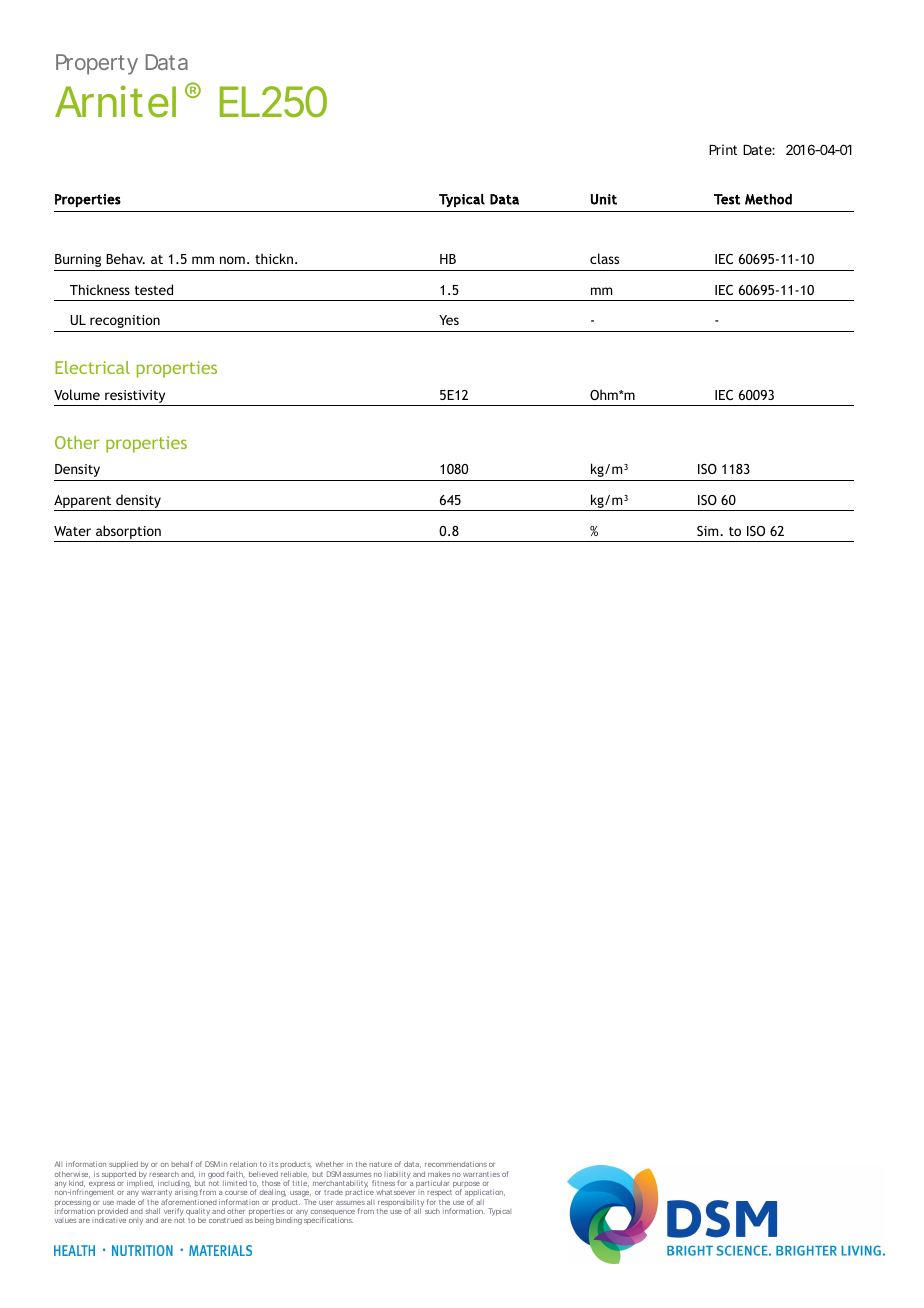 The width and height of the screenshot is (924, 1308). Describe the element at coordinates (604, 199) in the screenshot. I see `Unit` at that location.
